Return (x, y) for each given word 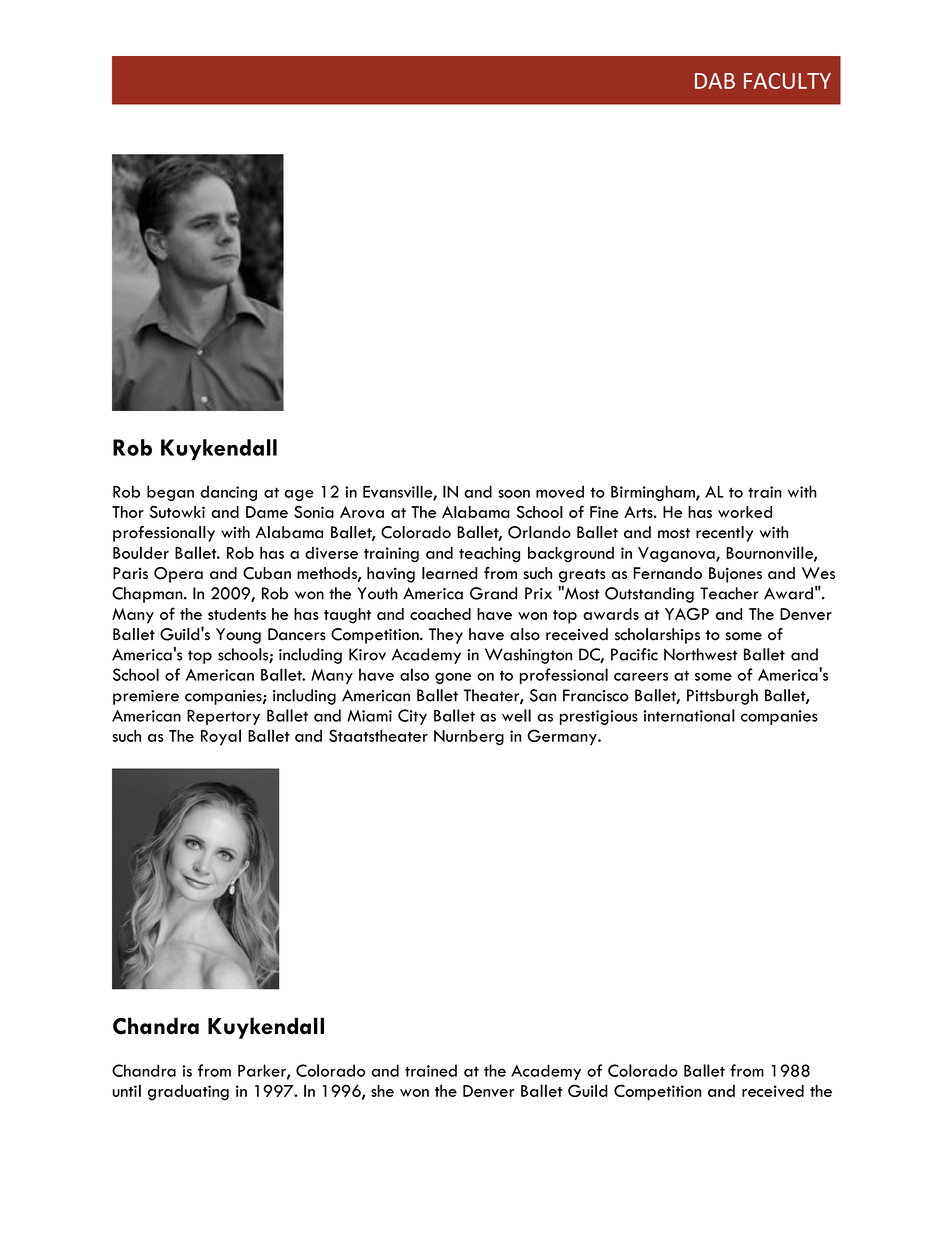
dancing (228, 493)
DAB (715, 81)
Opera (178, 575)
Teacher (729, 593)
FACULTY (787, 81)
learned (450, 573)
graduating (188, 1093)
